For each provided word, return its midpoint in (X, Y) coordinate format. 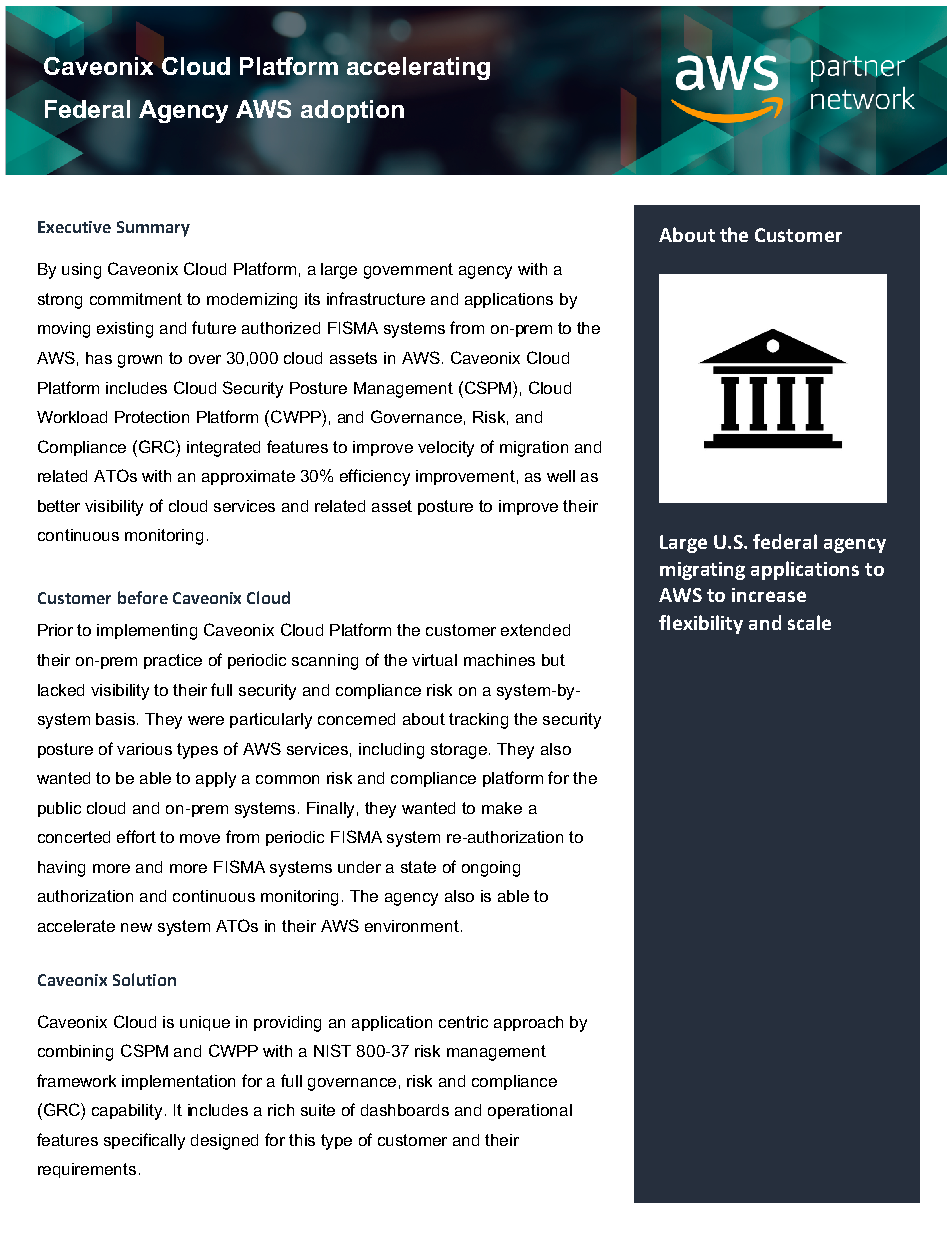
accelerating (418, 68)
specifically (144, 1141)
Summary (153, 229)
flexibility (701, 624)
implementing (147, 632)
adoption (352, 111)
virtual (434, 660)
